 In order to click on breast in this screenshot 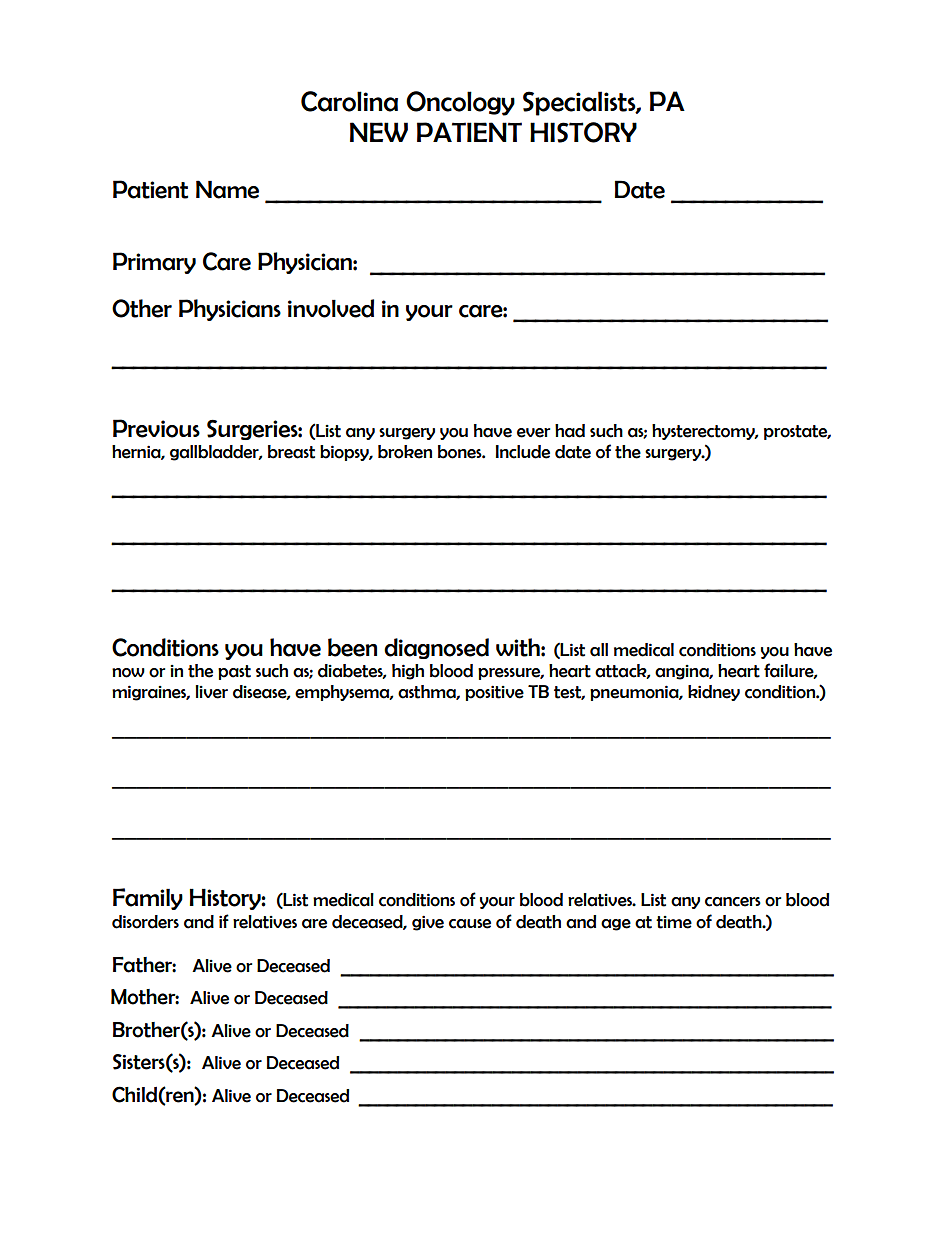, I will do `click(291, 452)`.
